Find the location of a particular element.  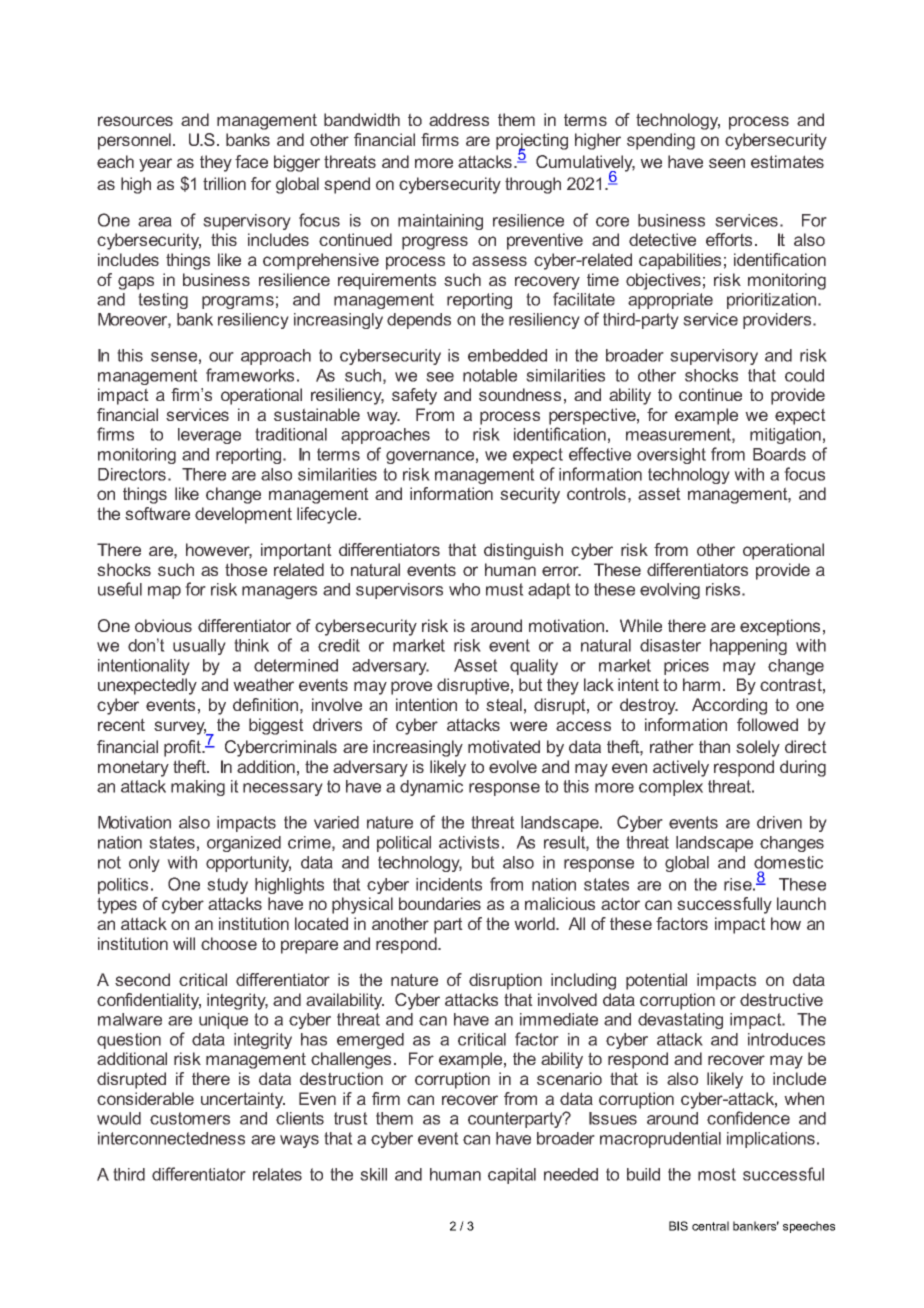

interconnectedness is located at coordinates (171, 1138).
